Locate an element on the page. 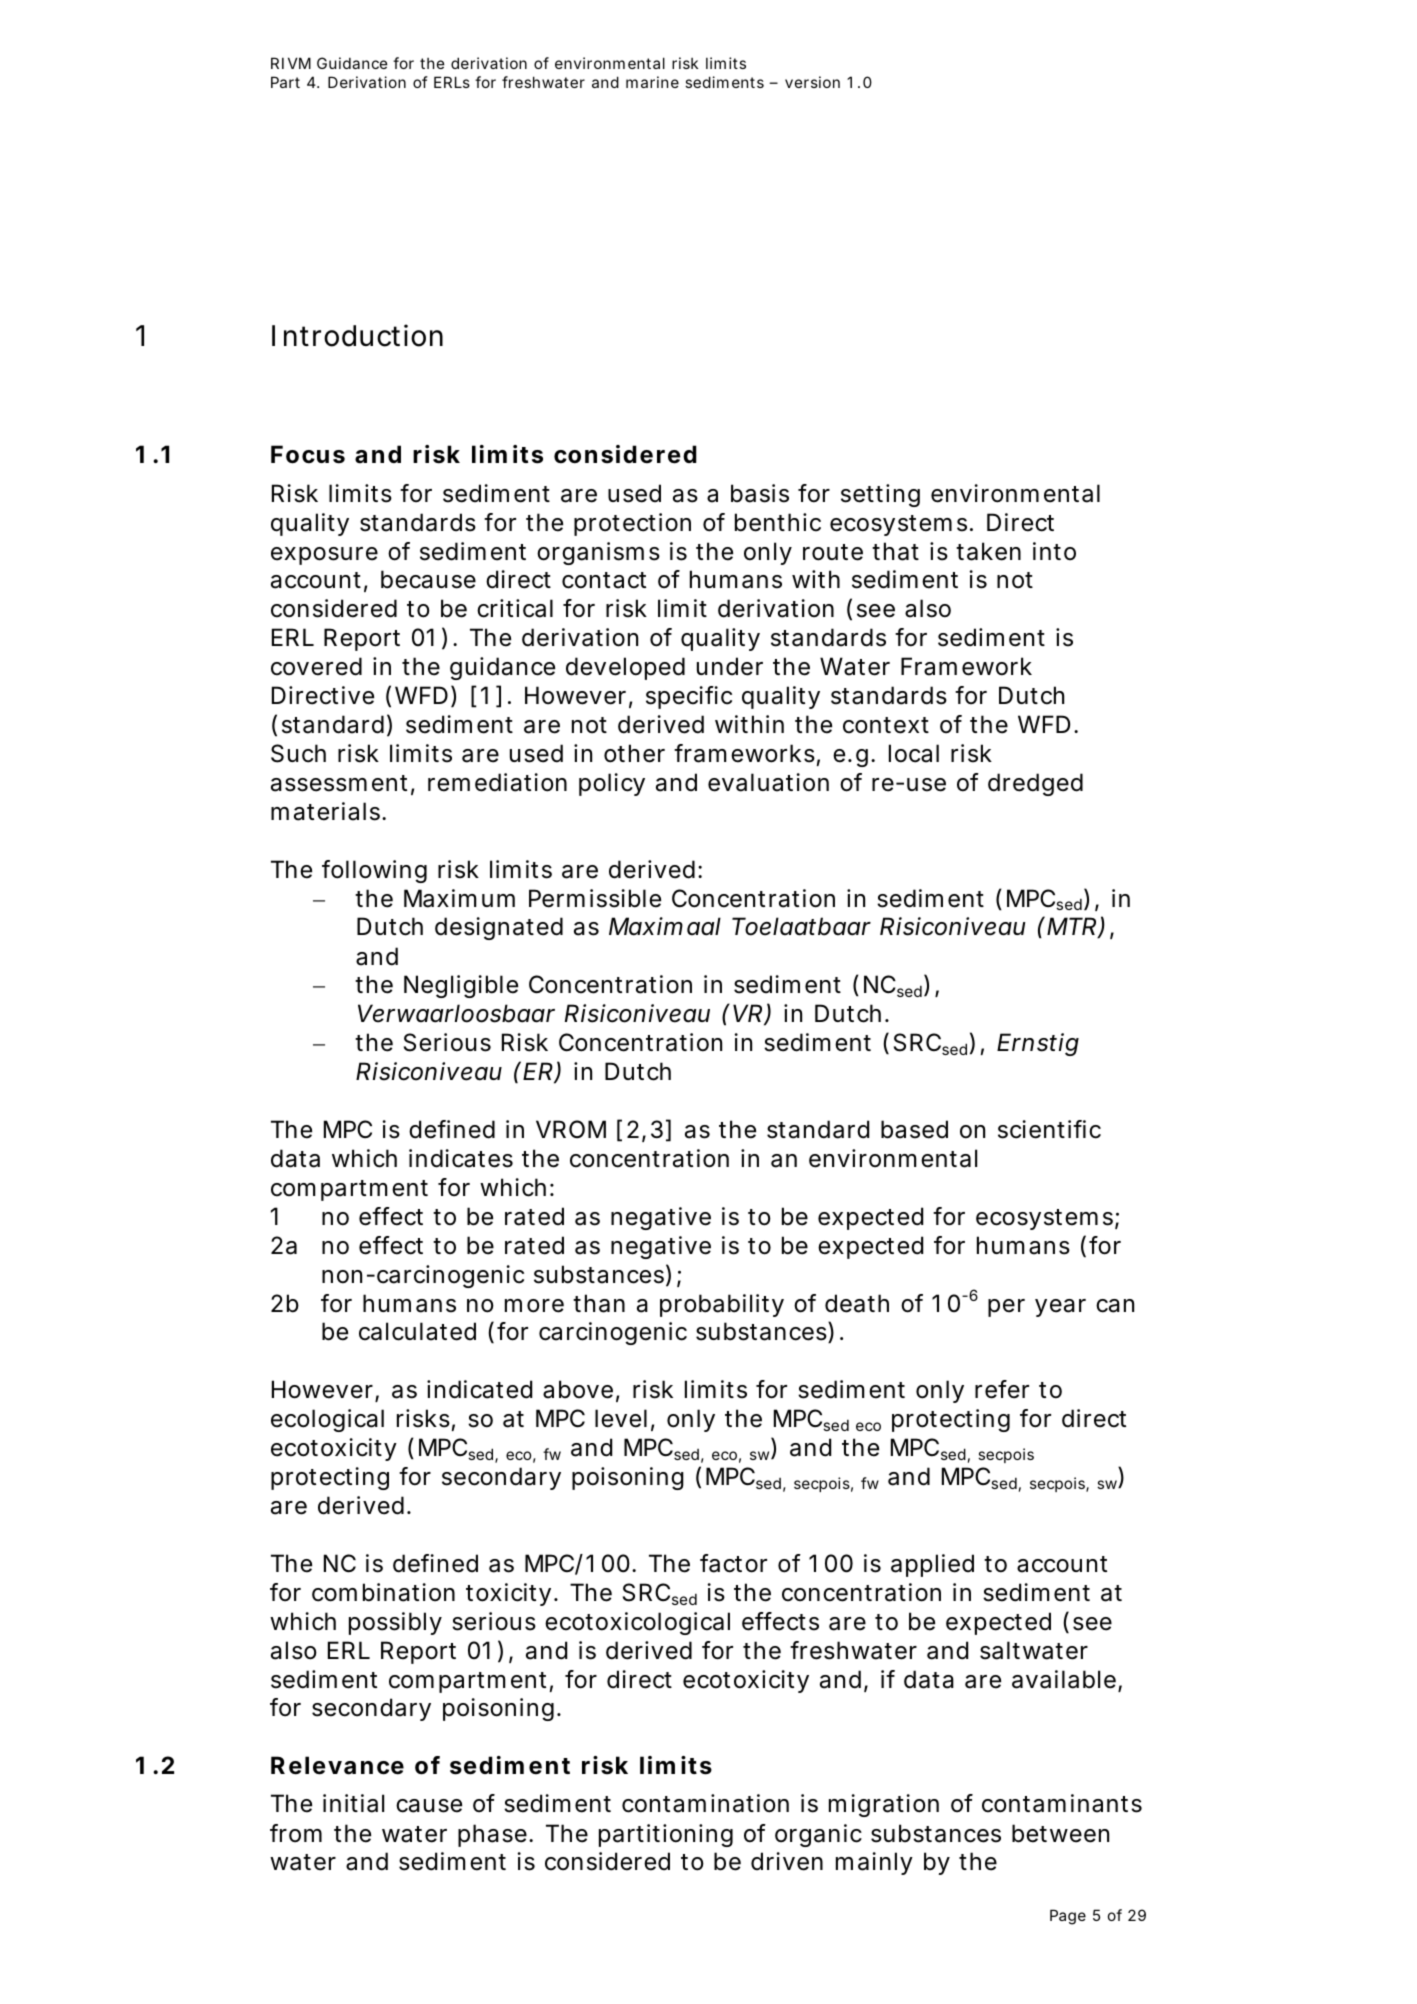 The image size is (1417, 2004). factor is located at coordinates (733, 1563).
